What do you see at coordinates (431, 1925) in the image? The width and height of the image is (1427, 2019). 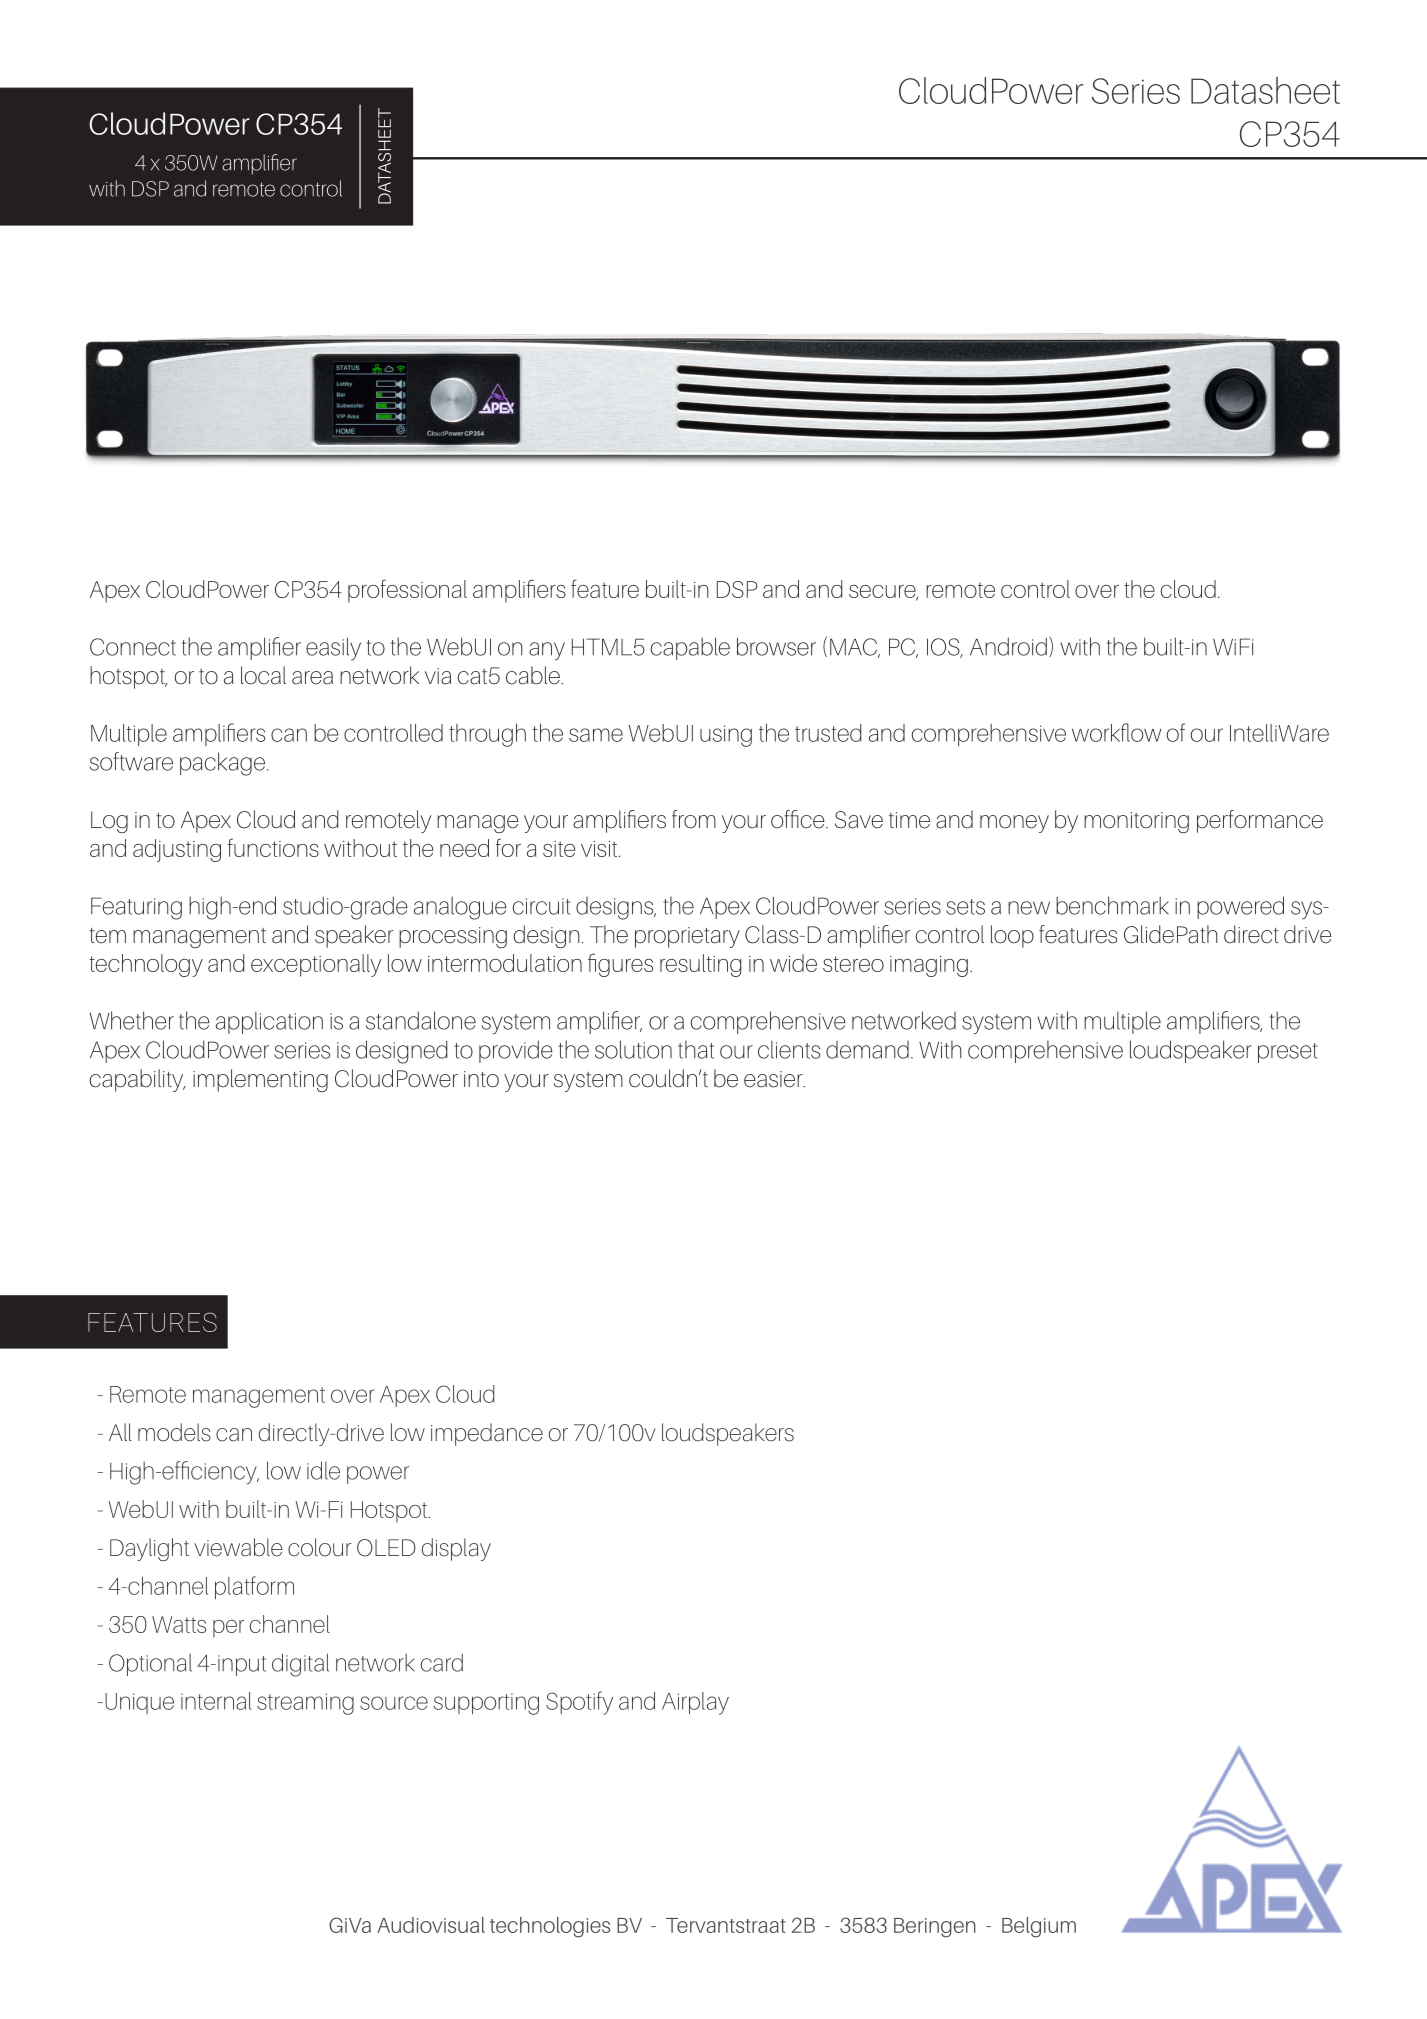 I see `Audiovisual` at bounding box center [431, 1925].
